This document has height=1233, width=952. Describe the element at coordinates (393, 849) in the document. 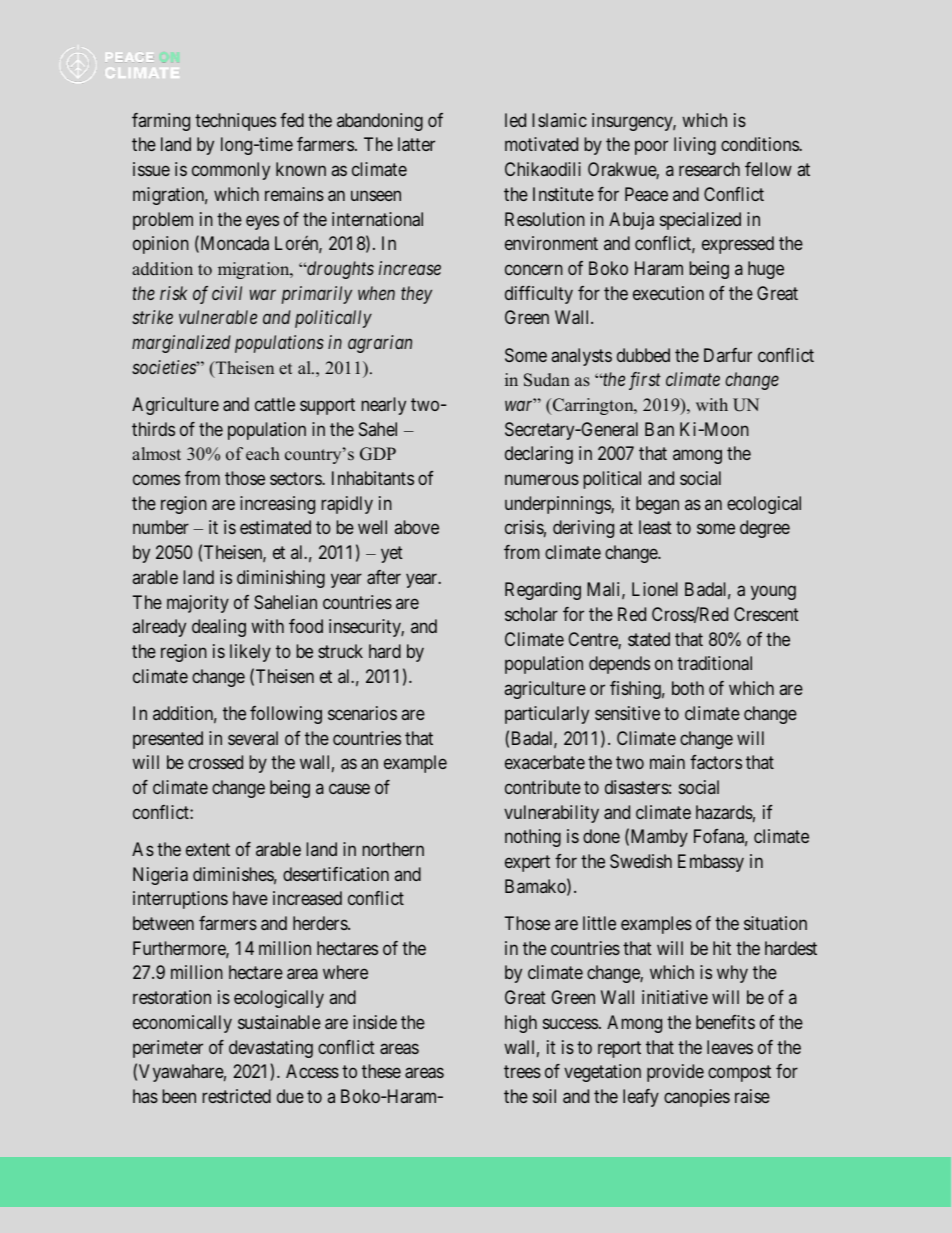

I see `northern` at that location.
